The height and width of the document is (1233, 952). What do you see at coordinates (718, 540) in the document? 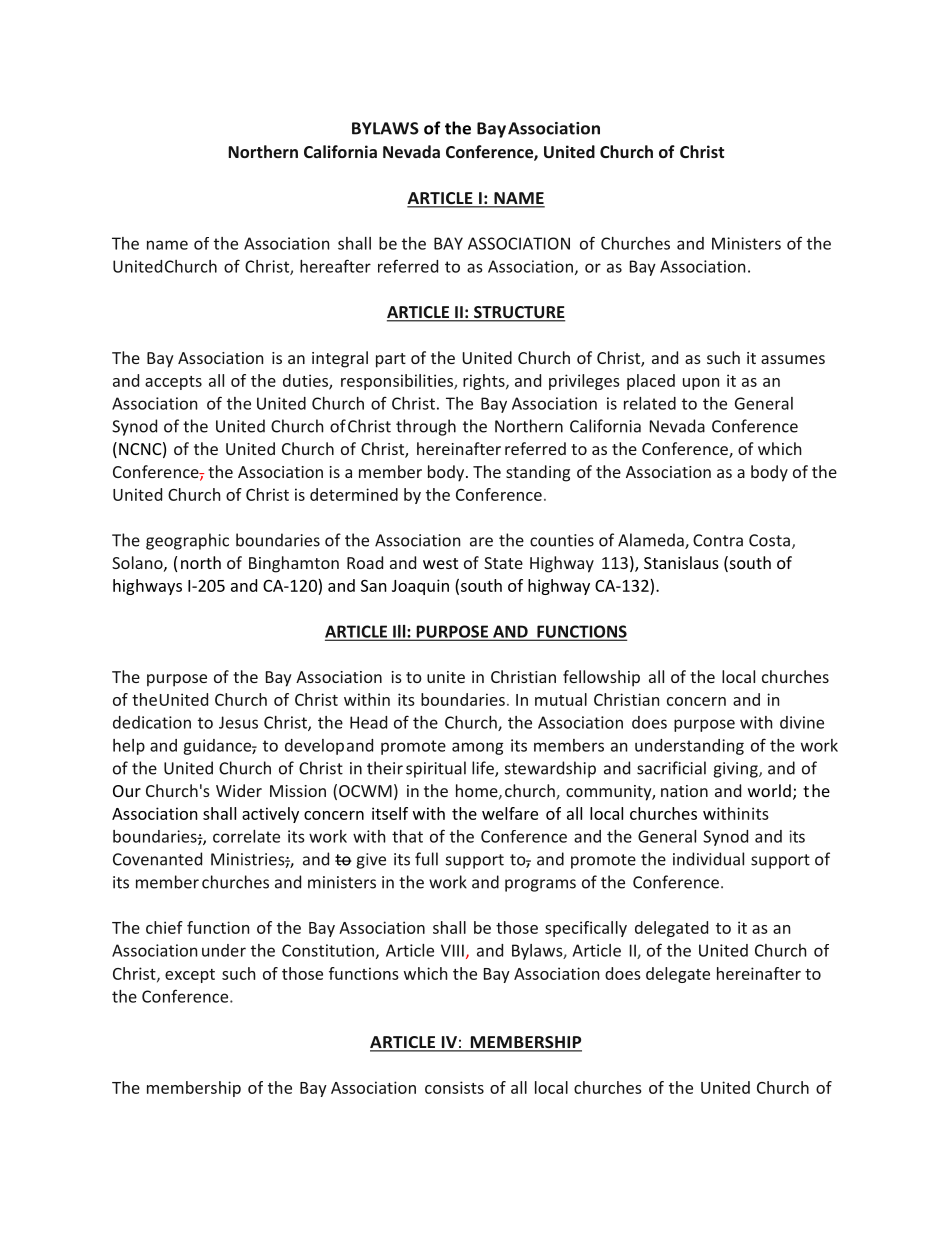
I see `Contra` at bounding box center [718, 540].
